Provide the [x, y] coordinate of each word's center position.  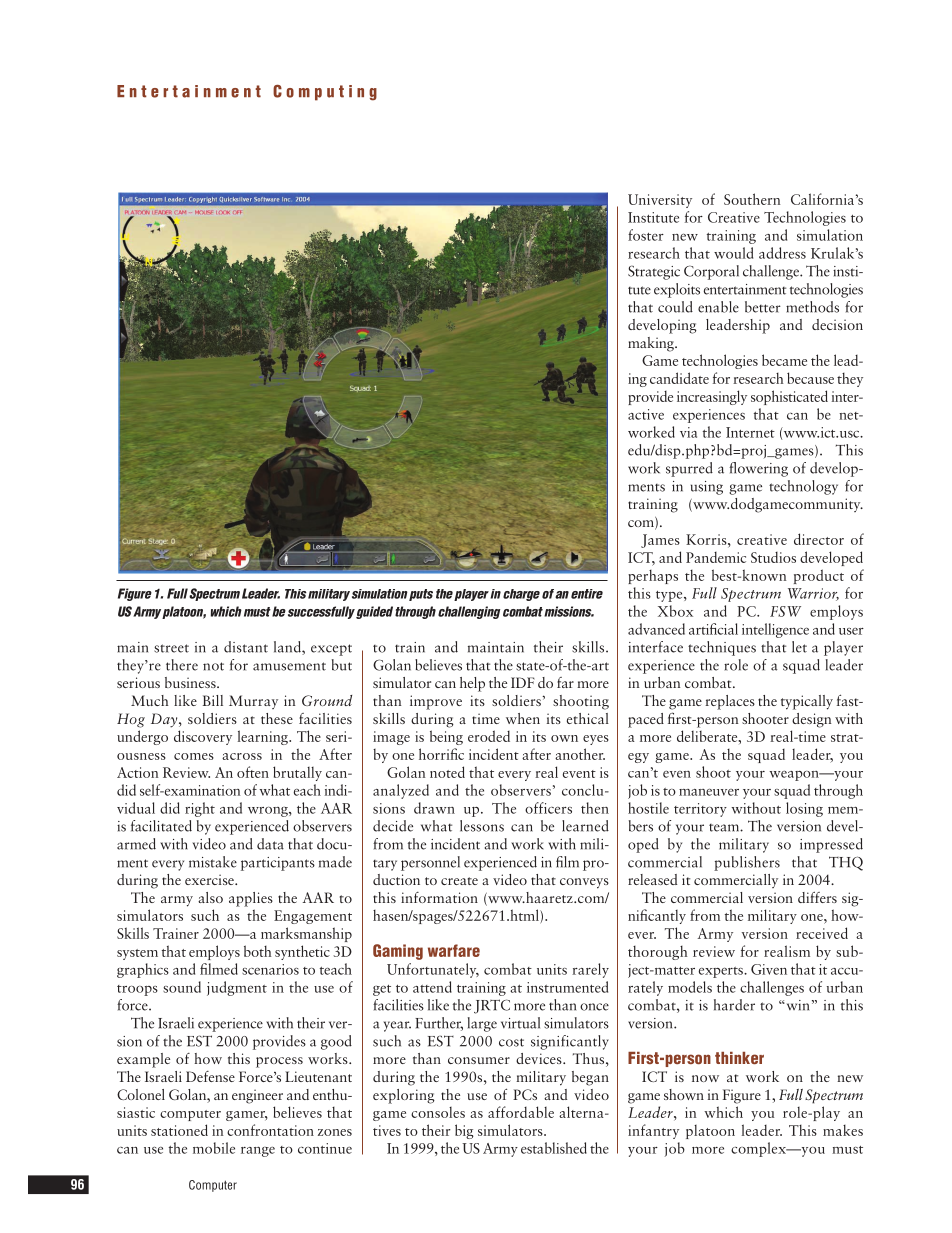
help [472, 684]
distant [246, 647]
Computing [325, 93]
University [660, 201]
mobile [214, 1148]
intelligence [775, 630]
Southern [752, 199]
